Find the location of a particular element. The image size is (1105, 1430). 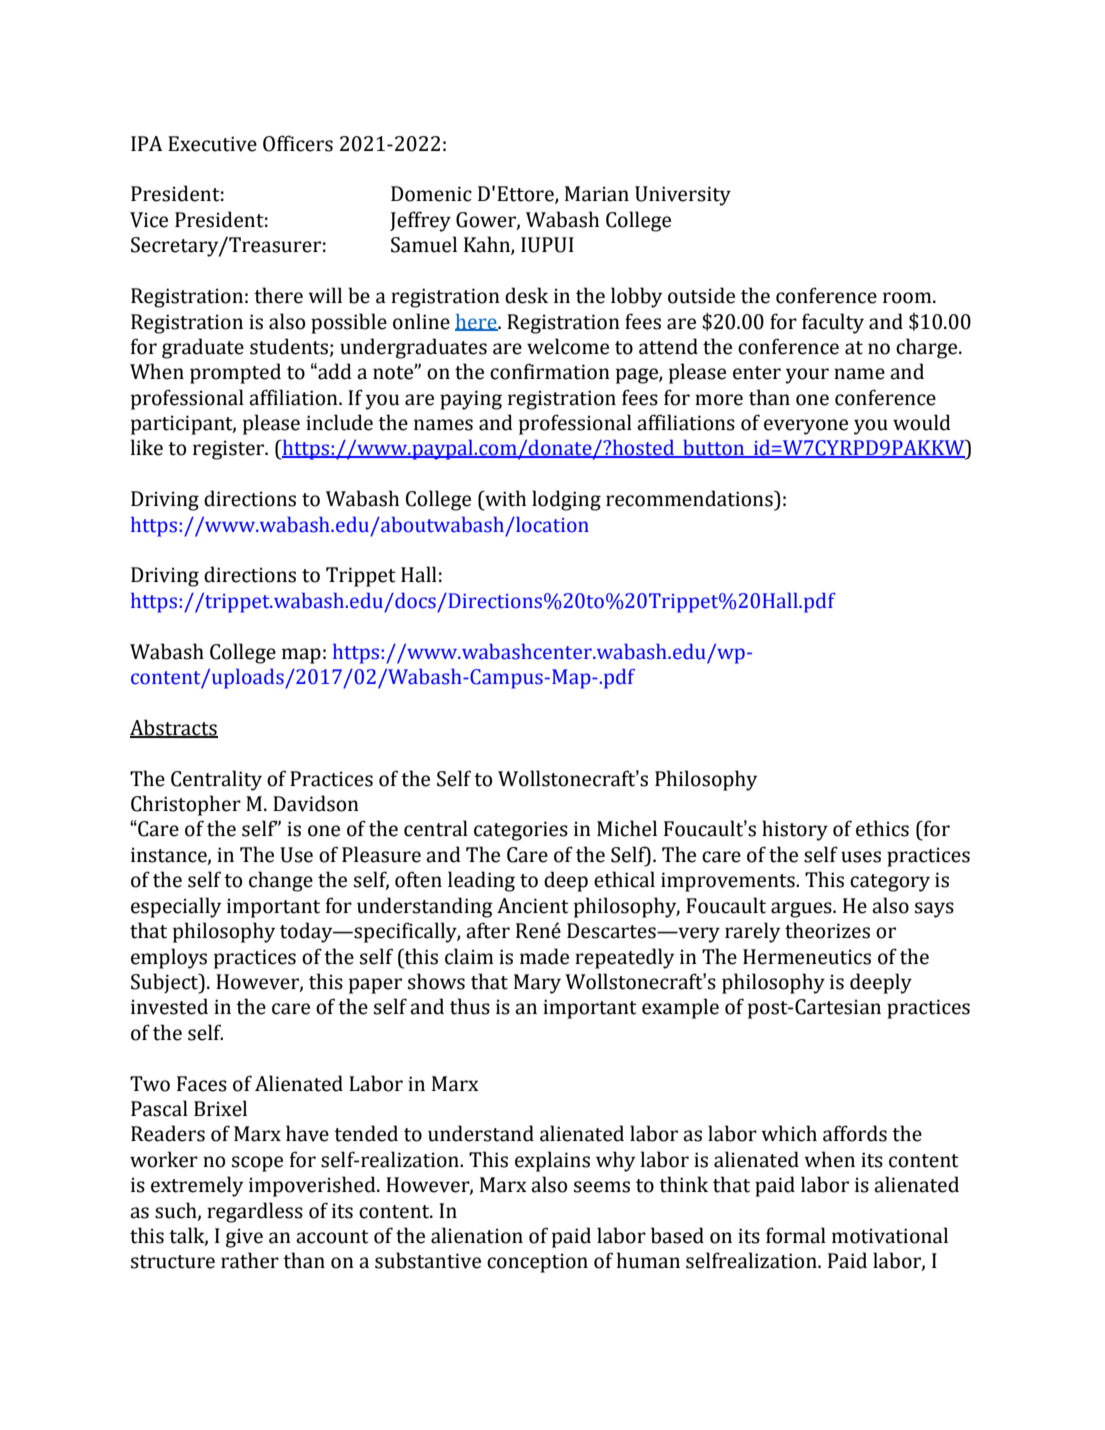

give is located at coordinates (244, 1238).
